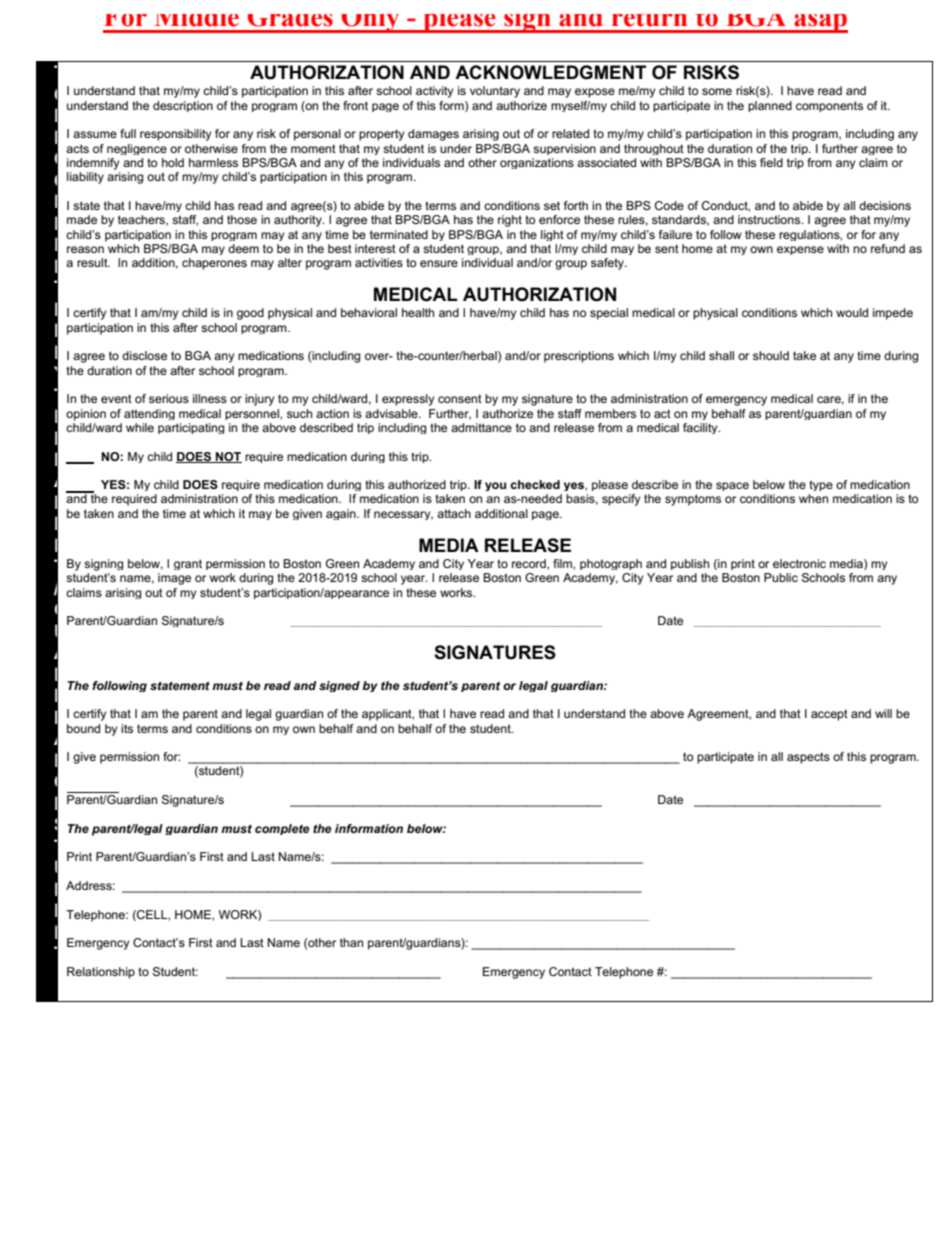 The image size is (952, 1233). I want to click on accept, so click(829, 715).
